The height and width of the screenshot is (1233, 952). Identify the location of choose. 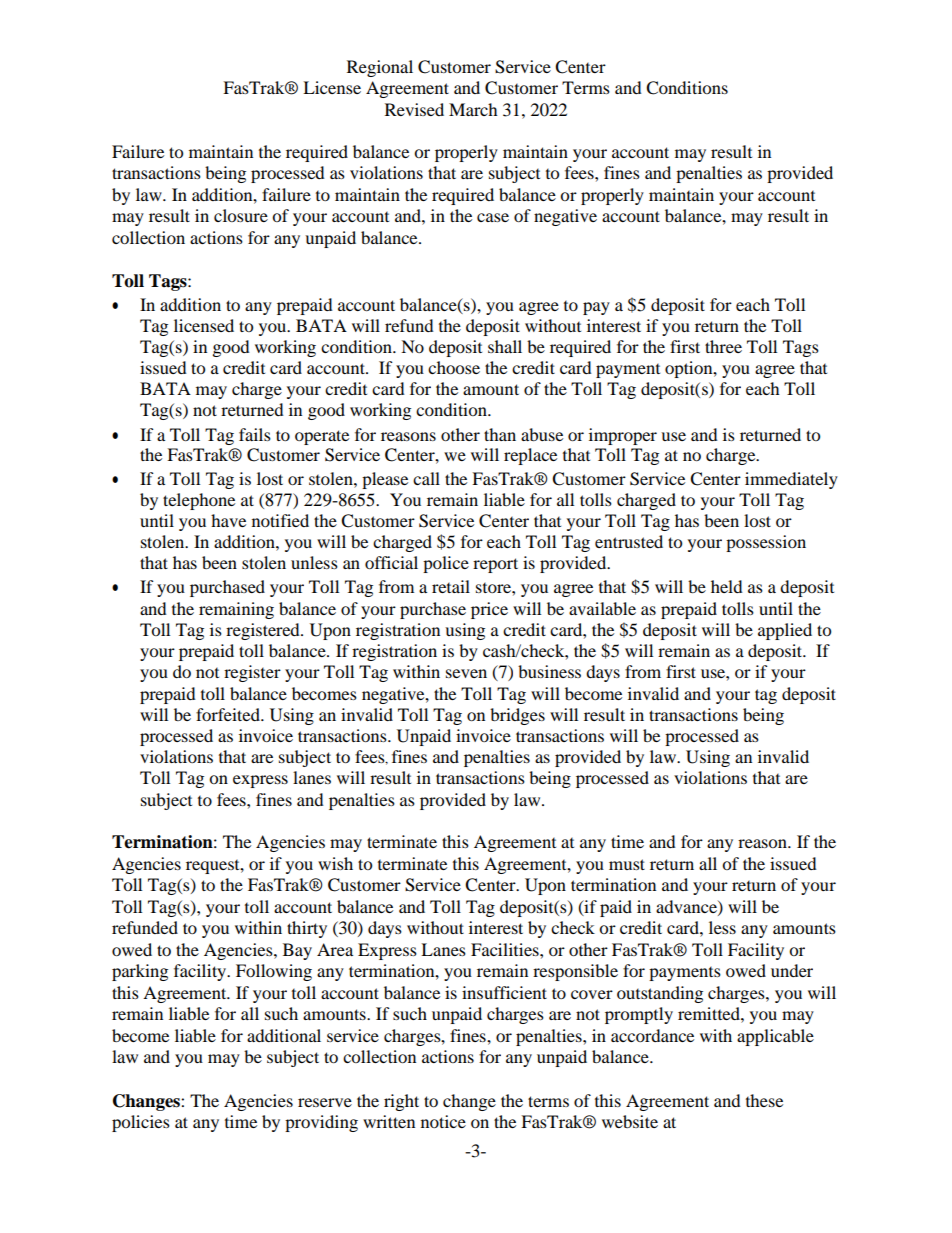
(454, 367).
